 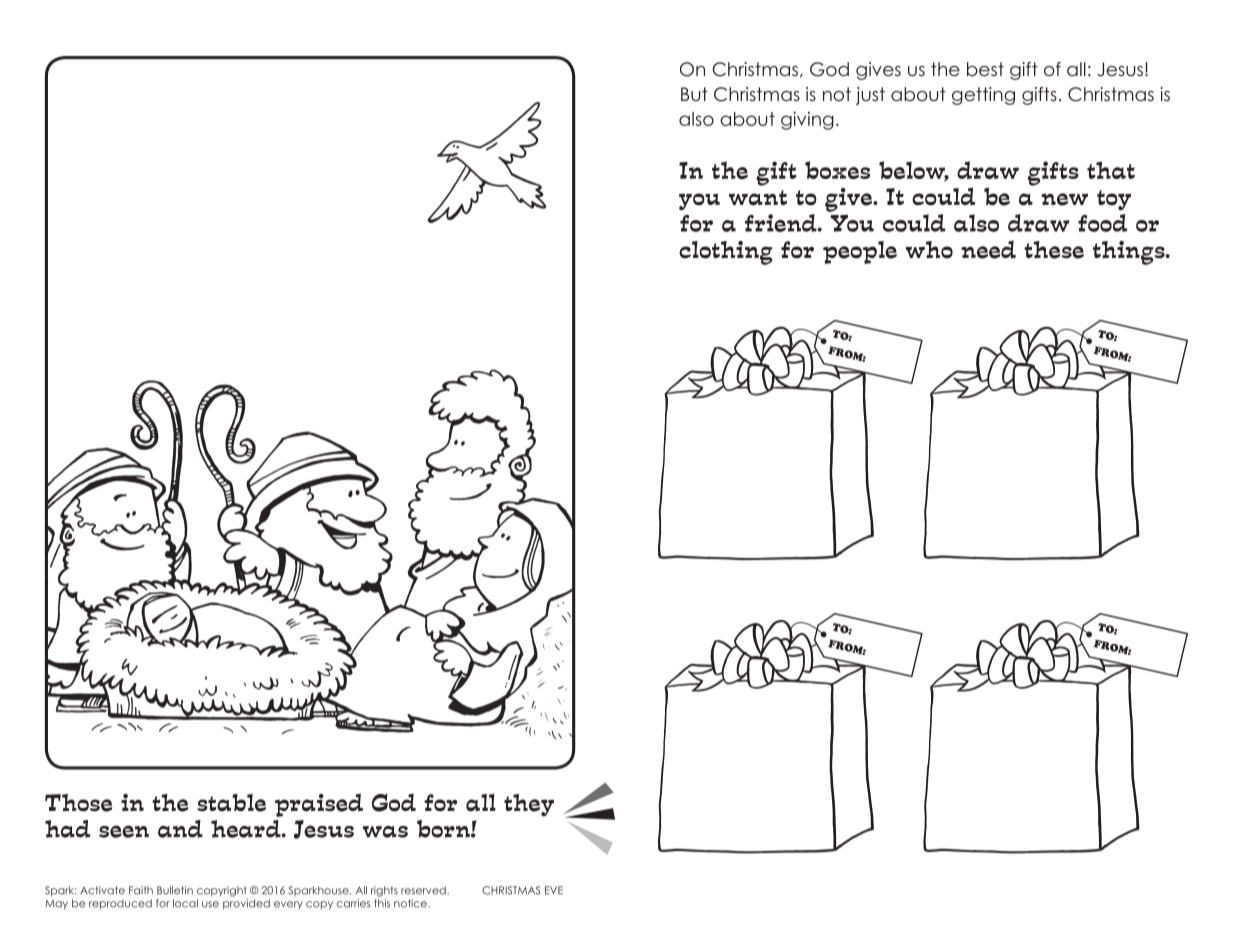 What do you see at coordinates (444, 829) in the screenshot?
I see `born` at bounding box center [444, 829].
